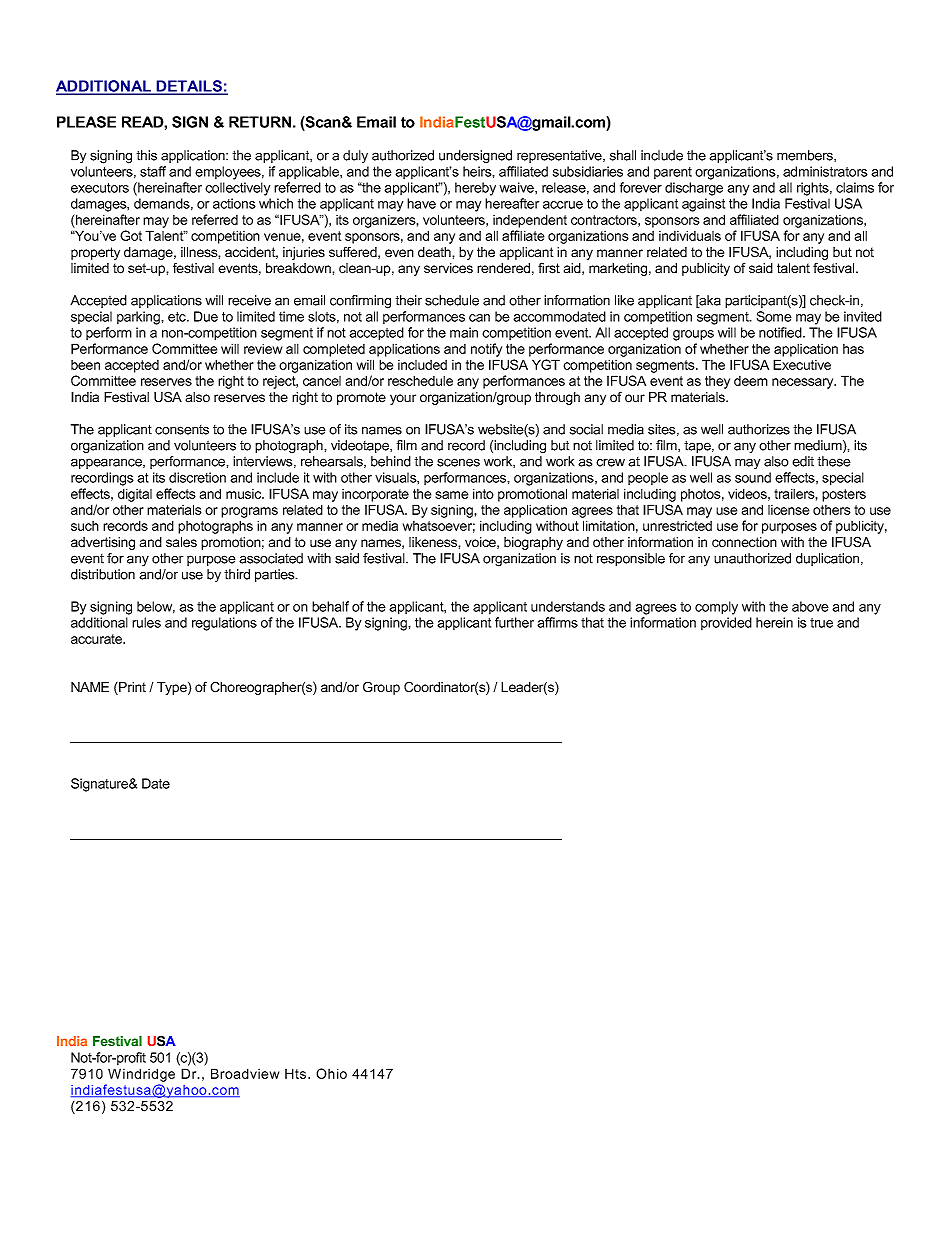 The height and width of the screenshot is (1233, 952). I want to click on Ohio, so click(331, 1073).
